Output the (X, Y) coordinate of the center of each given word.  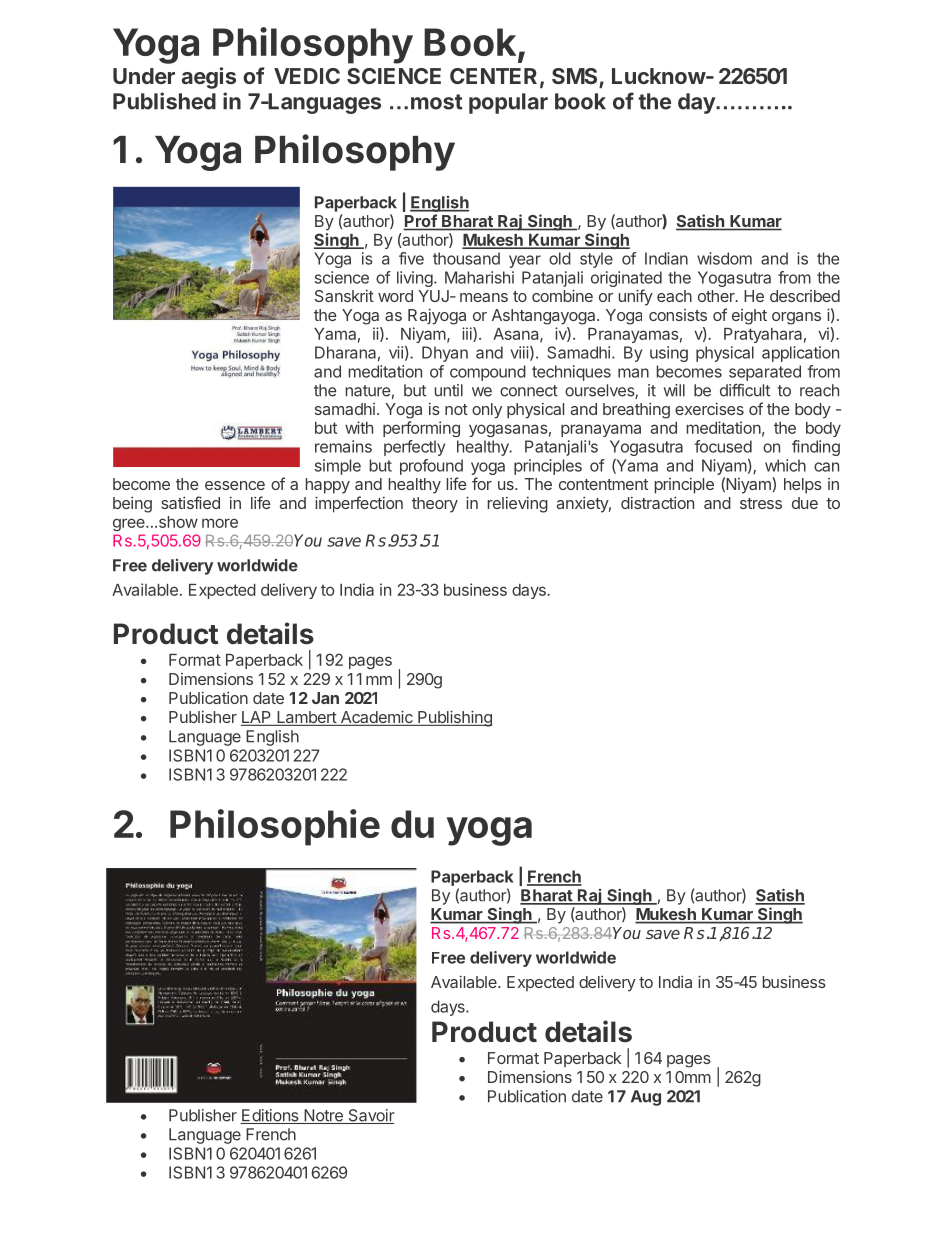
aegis (209, 78)
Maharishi (479, 277)
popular (508, 103)
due (805, 503)
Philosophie (275, 827)
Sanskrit (344, 296)
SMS (576, 77)
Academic (376, 718)
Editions (270, 1116)
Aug (646, 1098)
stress (761, 503)
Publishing (454, 718)
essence (235, 485)
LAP (257, 718)
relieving (518, 505)
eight (749, 317)
